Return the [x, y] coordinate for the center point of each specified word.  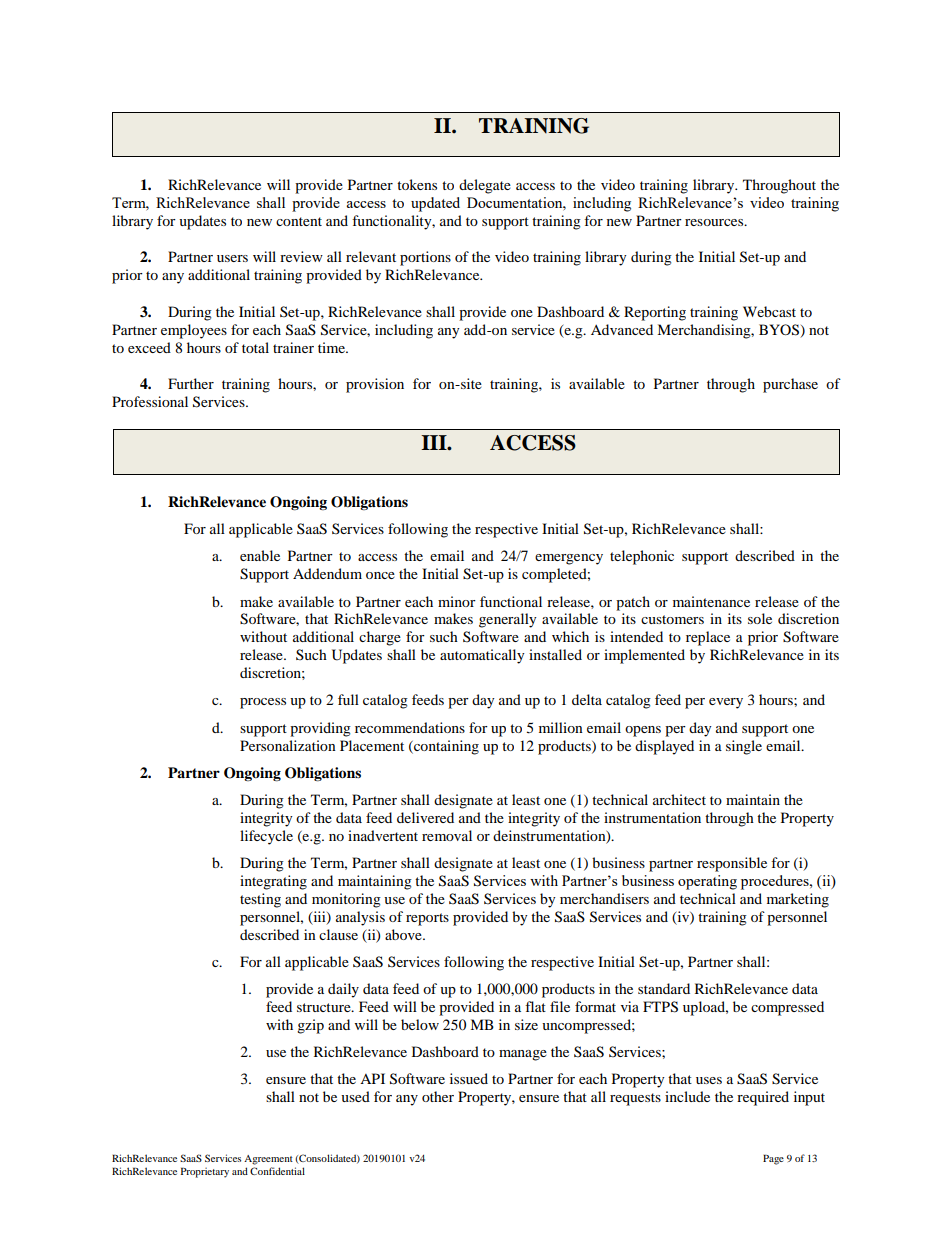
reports [427, 919]
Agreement [268, 1160]
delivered [425, 817]
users [232, 258]
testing [260, 900]
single [744, 747]
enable [260, 555]
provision [375, 385]
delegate [485, 186]
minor [457, 601]
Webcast [769, 311]
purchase [790, 385]
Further [191, 383]
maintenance [711, 601]
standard [664, 988]
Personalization [288, 745]
